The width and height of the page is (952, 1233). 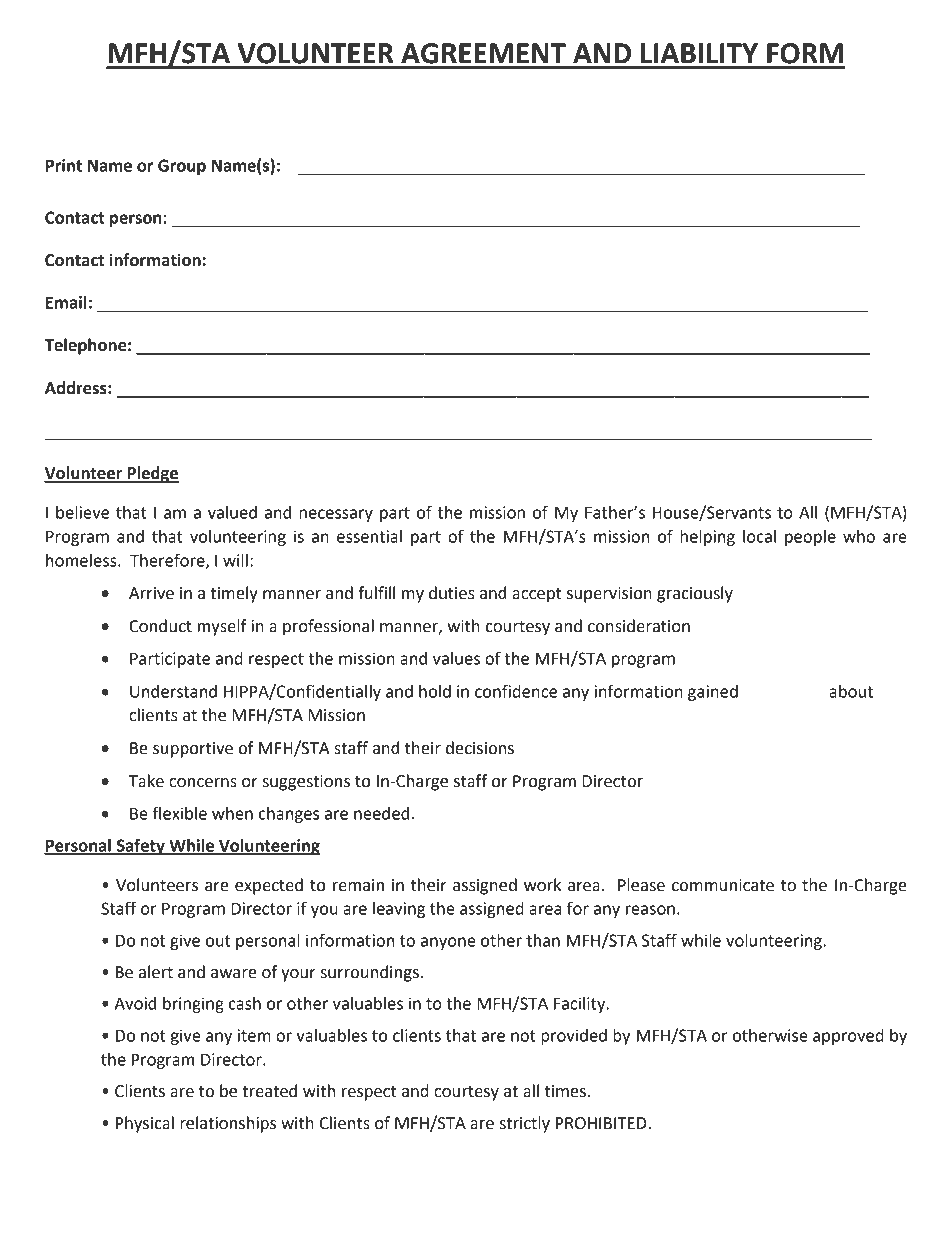 I want to click on approved, so click(x=848, y=1037).
